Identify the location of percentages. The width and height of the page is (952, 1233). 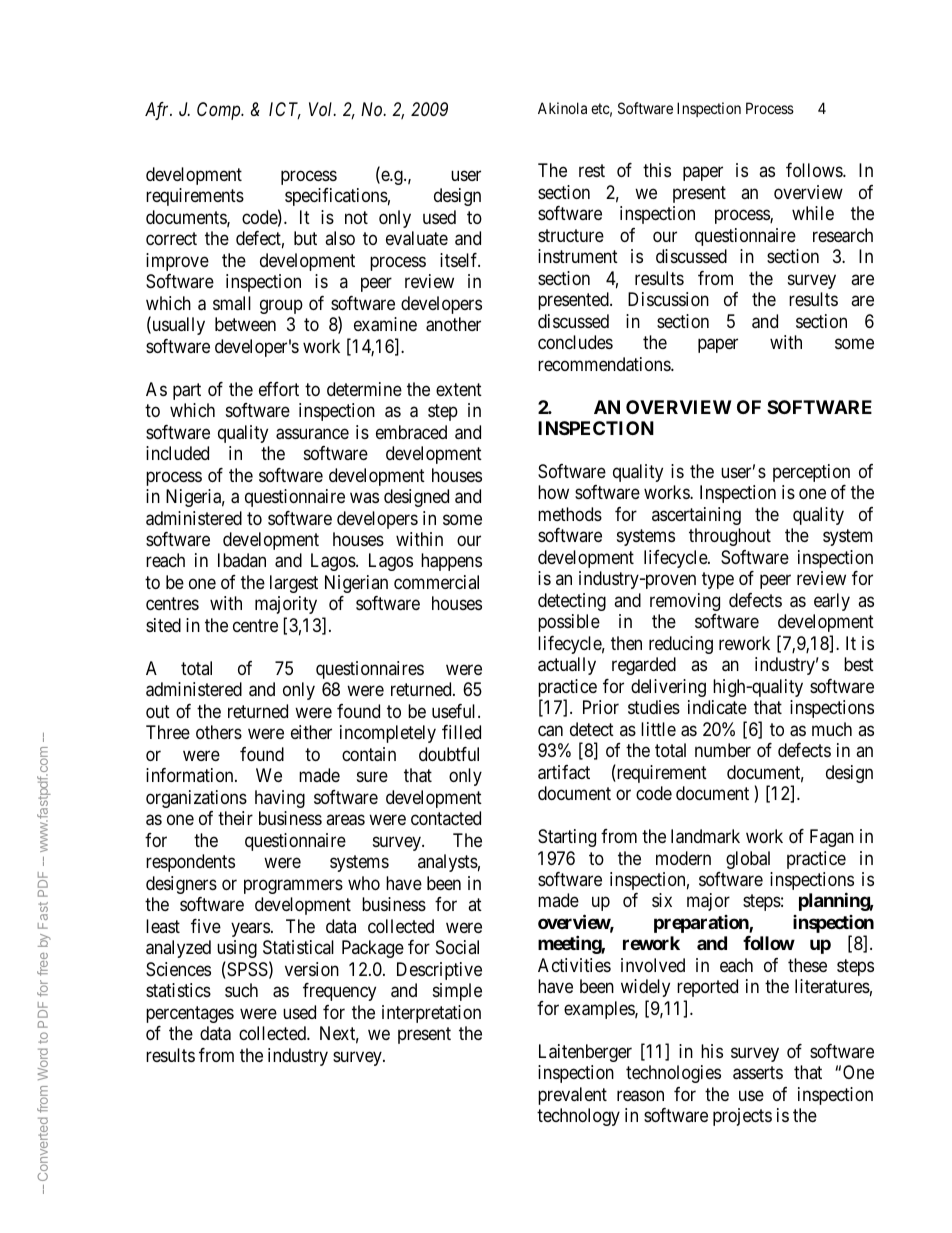
(190, 1014).
